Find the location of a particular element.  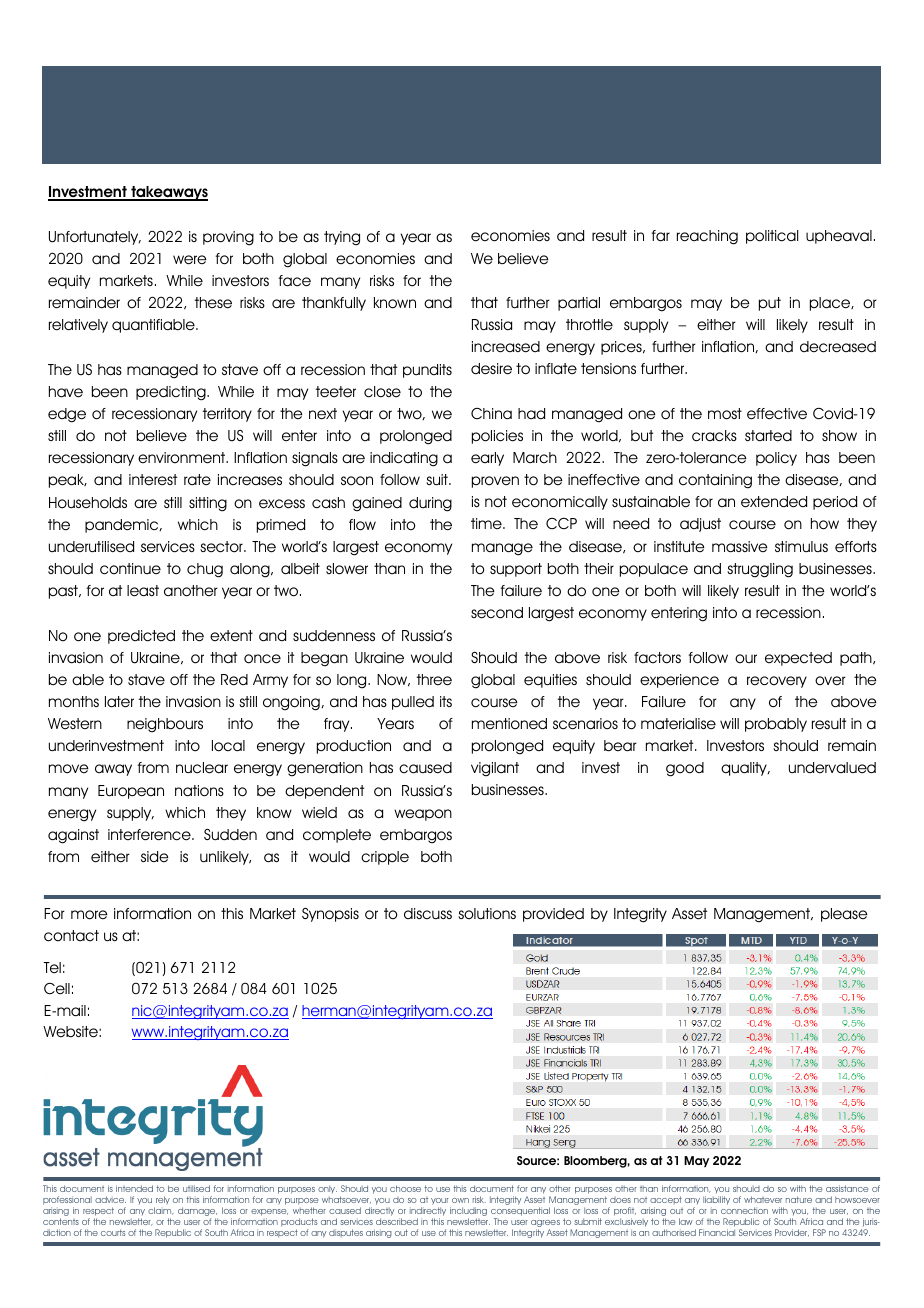

interest is located at coordinates (153, 479).
